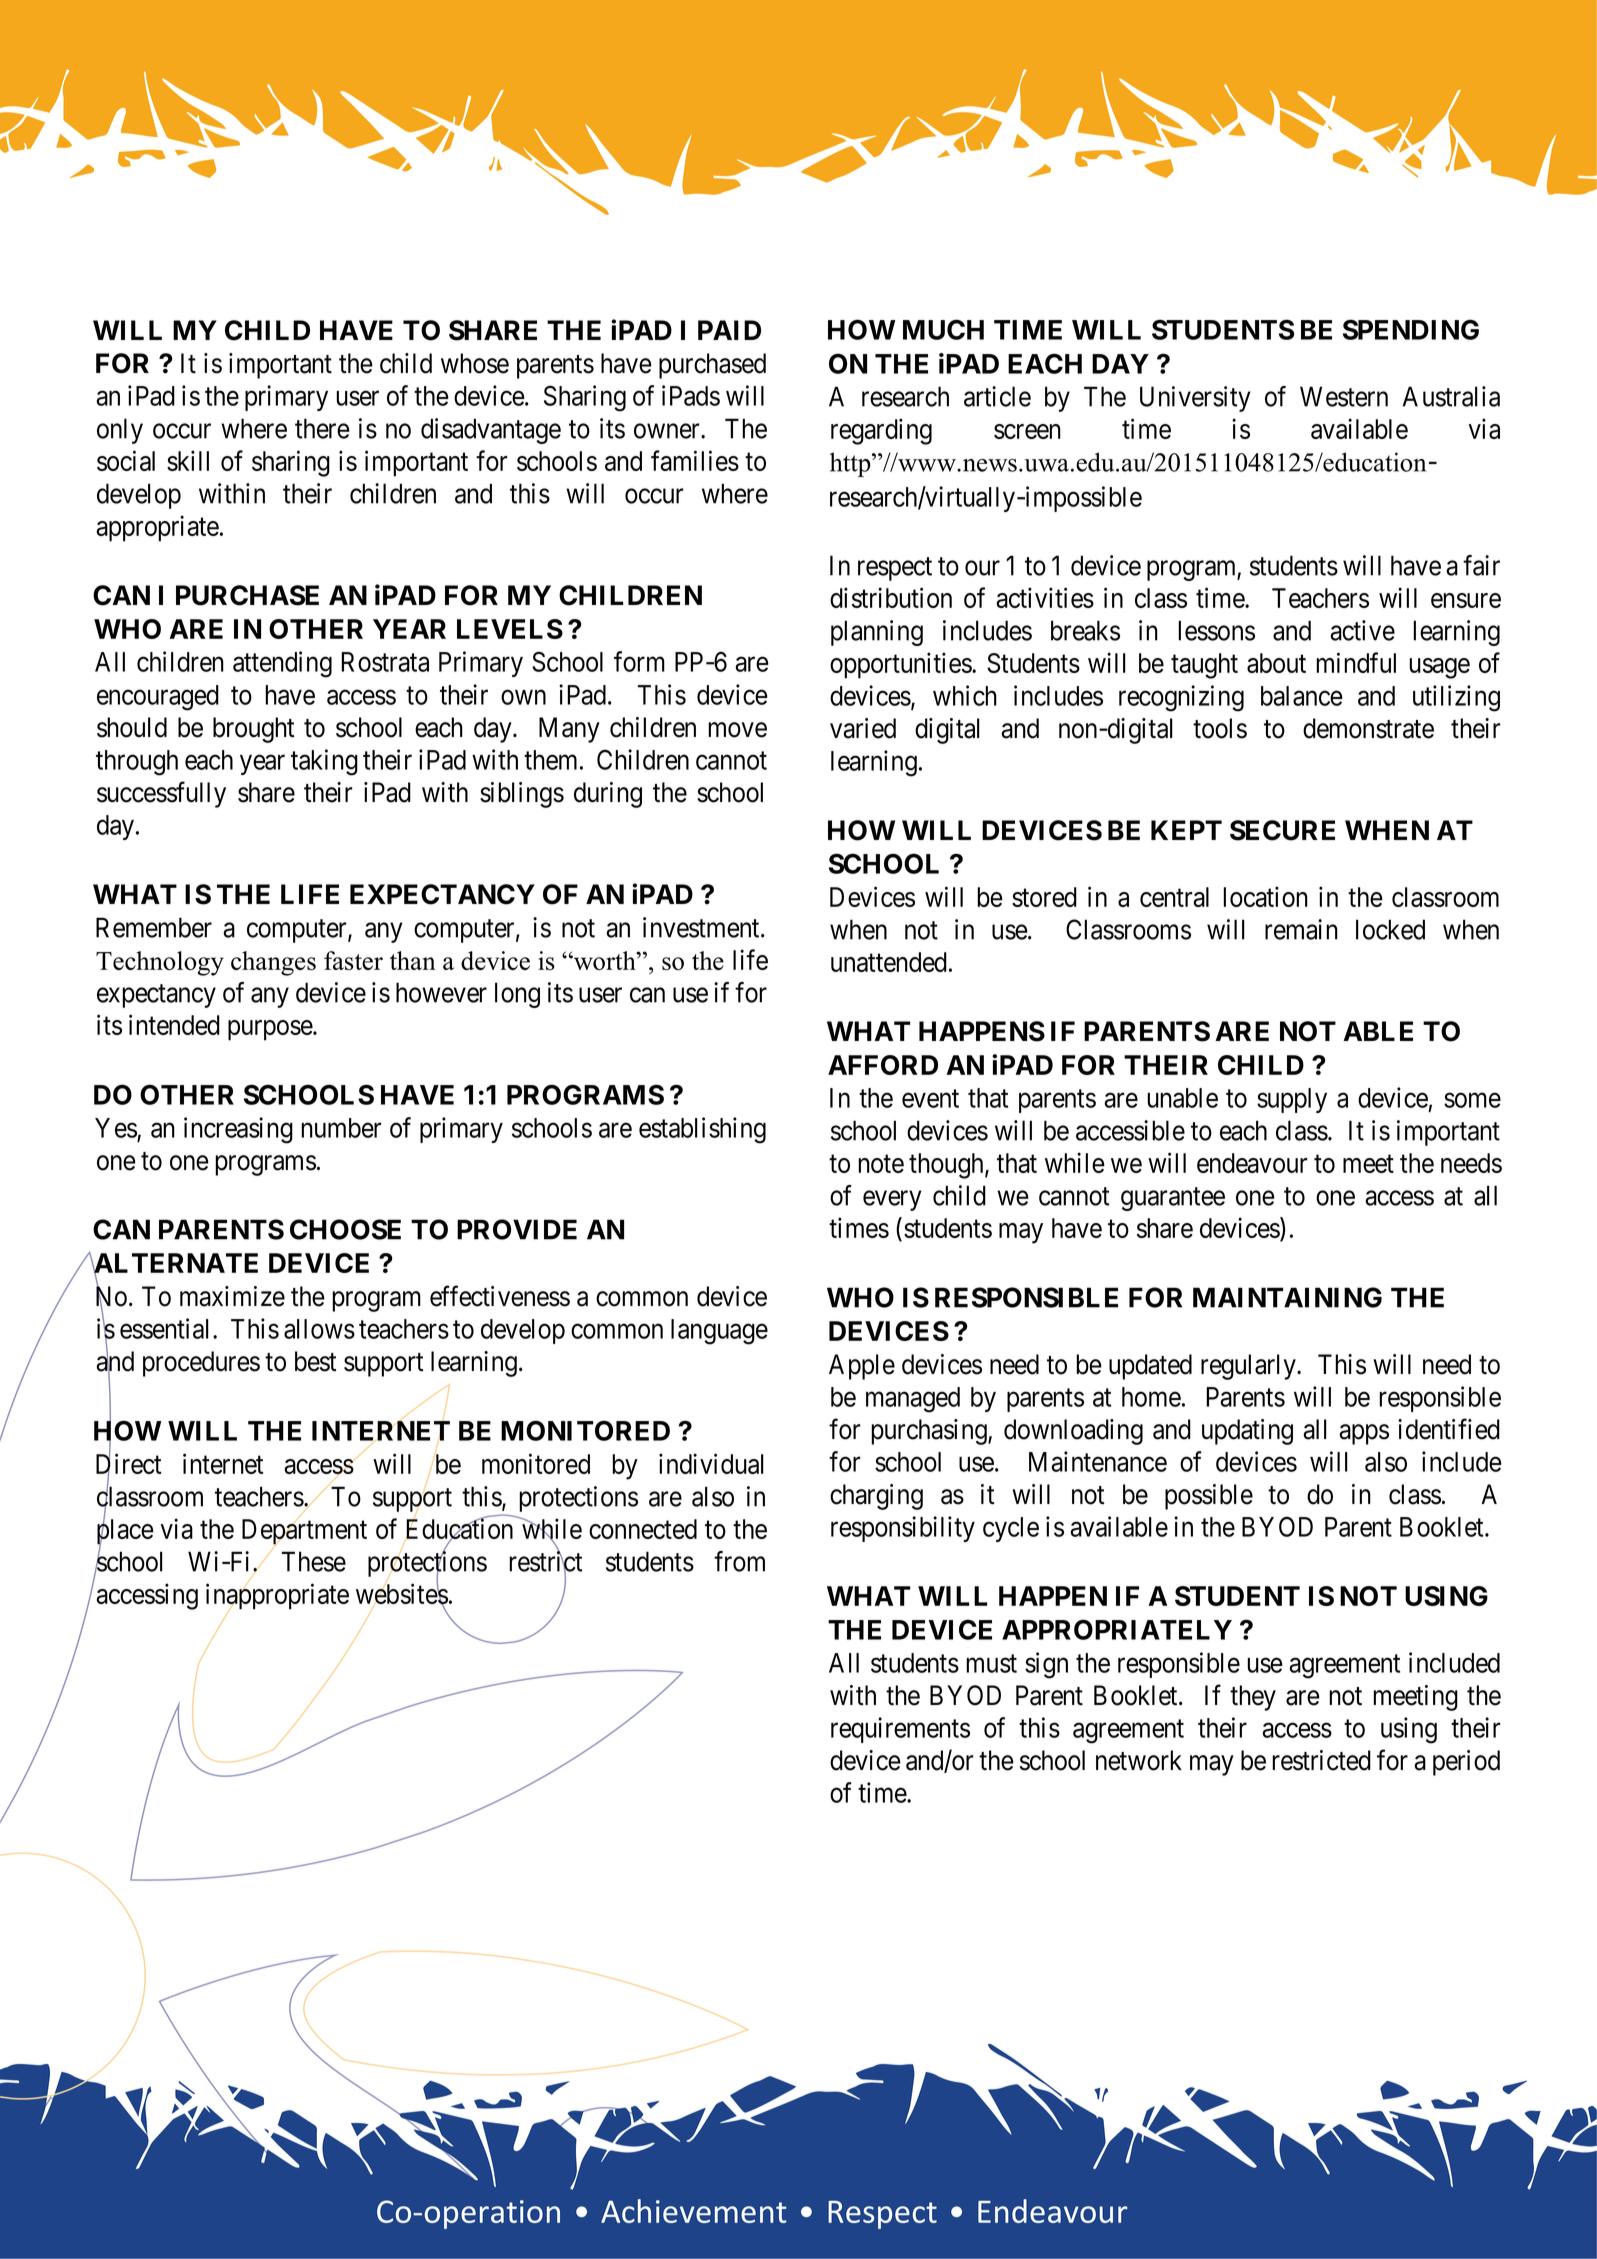 The image size is (1597, 2259). I want to click on regarding, so click(881, 431).
